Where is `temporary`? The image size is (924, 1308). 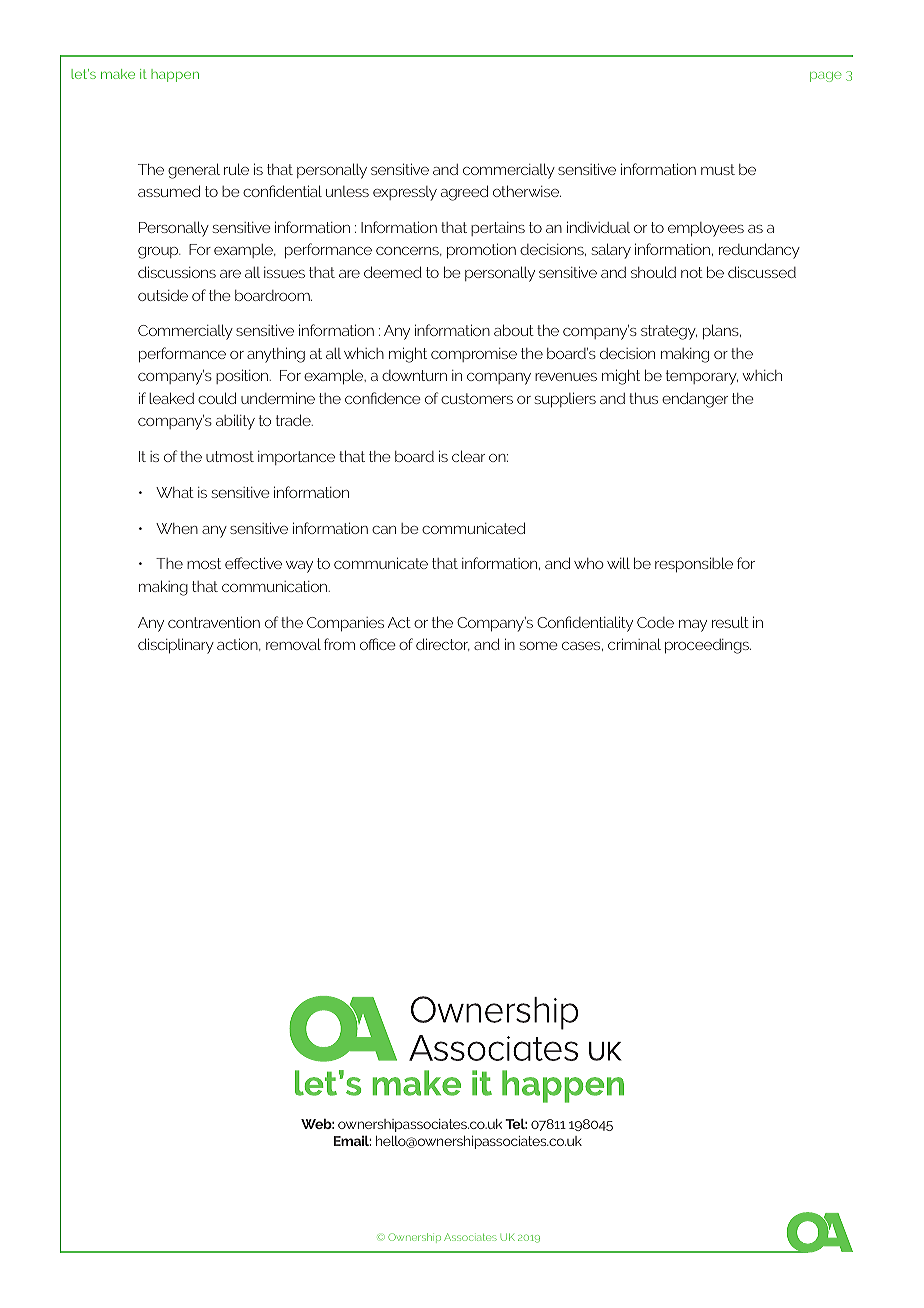 temporary is located at coordinates (702, 377).
